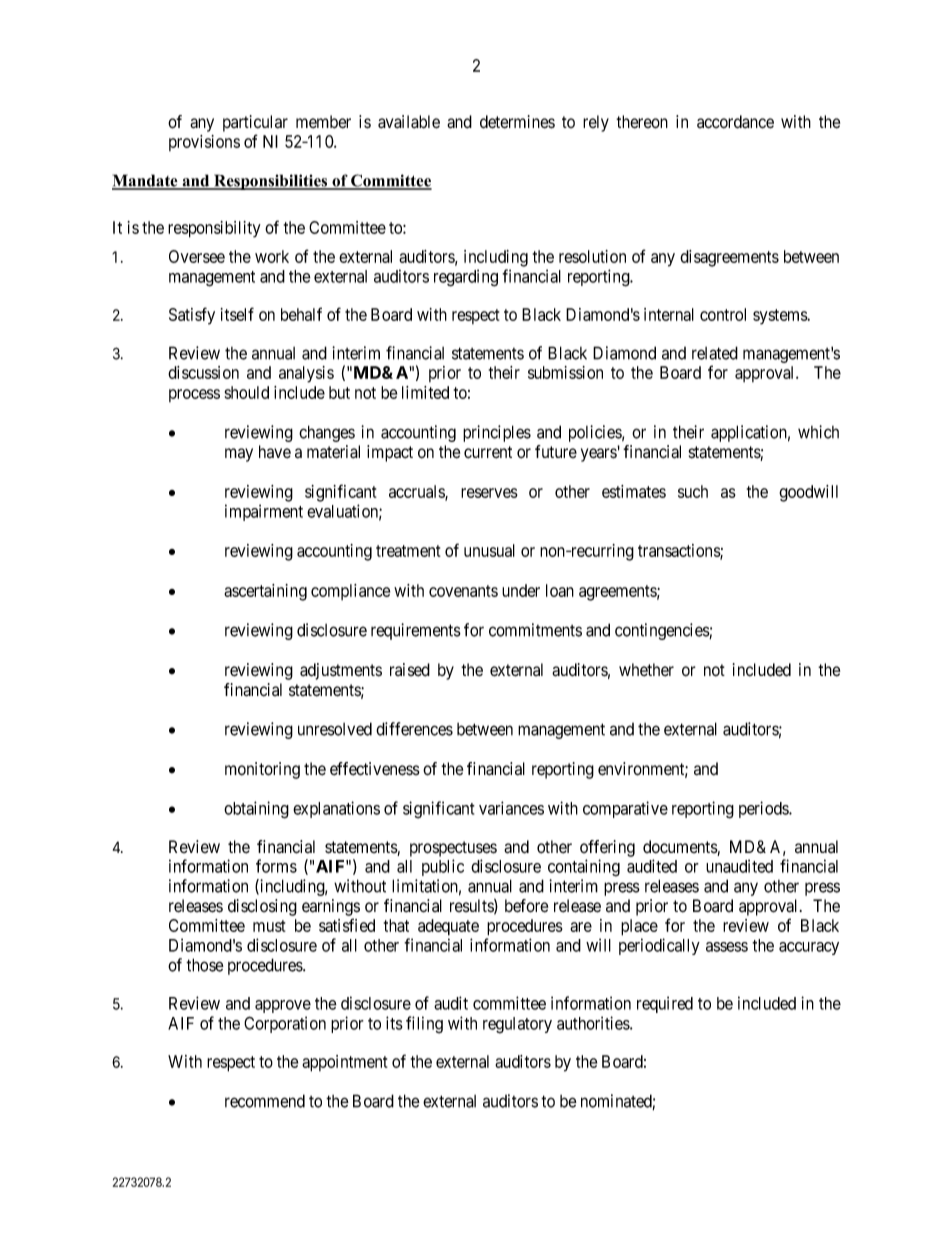 Image resolution: width=952 pixels, height=1233 pixels. I want to click on recommend, so click(265, 1101).
